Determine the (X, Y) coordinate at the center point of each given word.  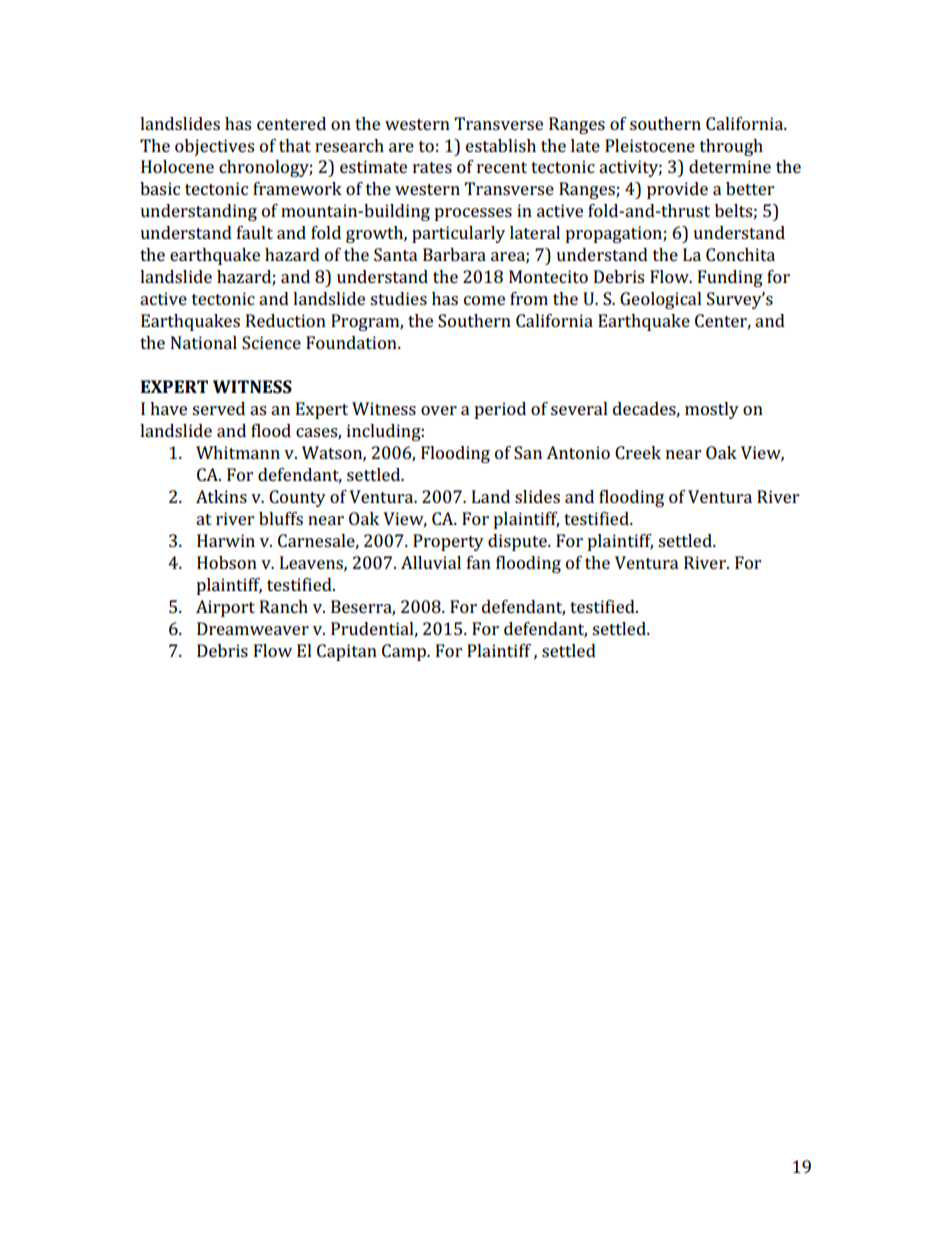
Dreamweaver (253, 628)
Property (448, 542)
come (484, 300)
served (218, 408)
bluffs (281, 518)
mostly (712, 410)
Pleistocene (650, 145)
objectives (214, 147)
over (439, 410)
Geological (661, 300)
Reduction (286, 320)
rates (432, 167)
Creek (638, 452)
